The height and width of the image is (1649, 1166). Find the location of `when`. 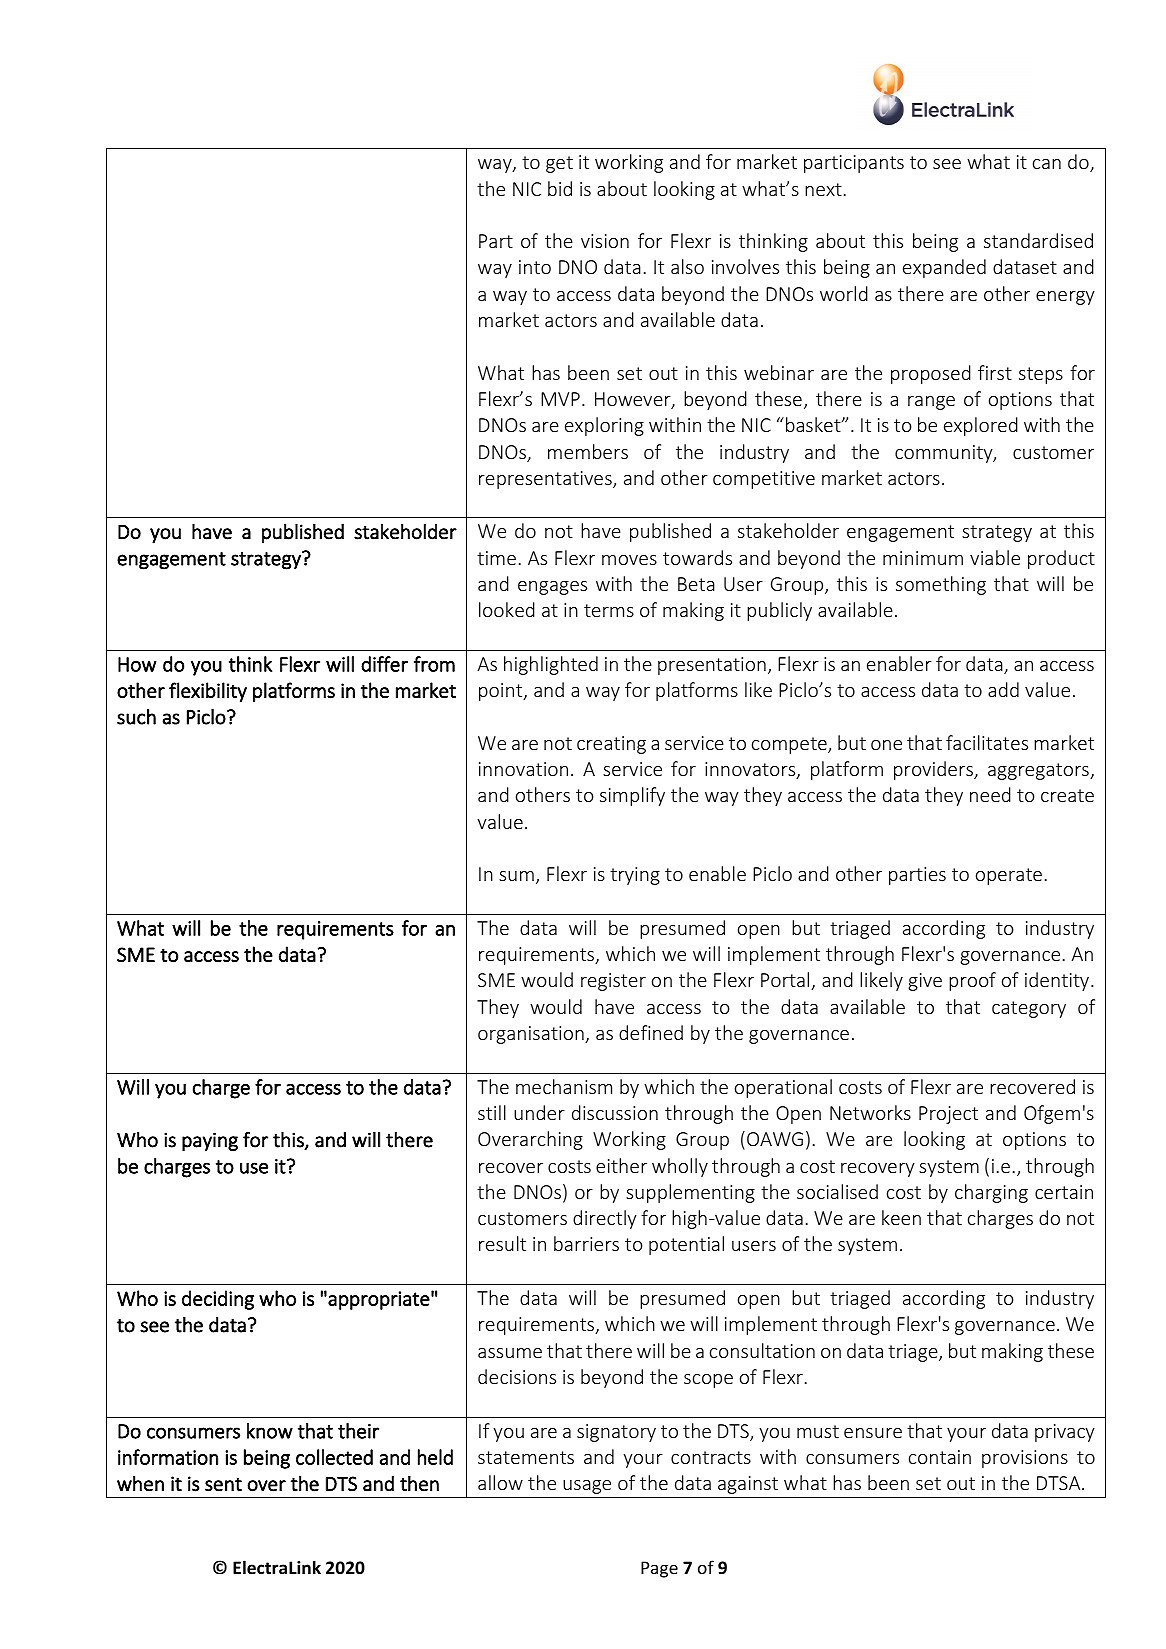

when is located at coordinates (140, 1484).
